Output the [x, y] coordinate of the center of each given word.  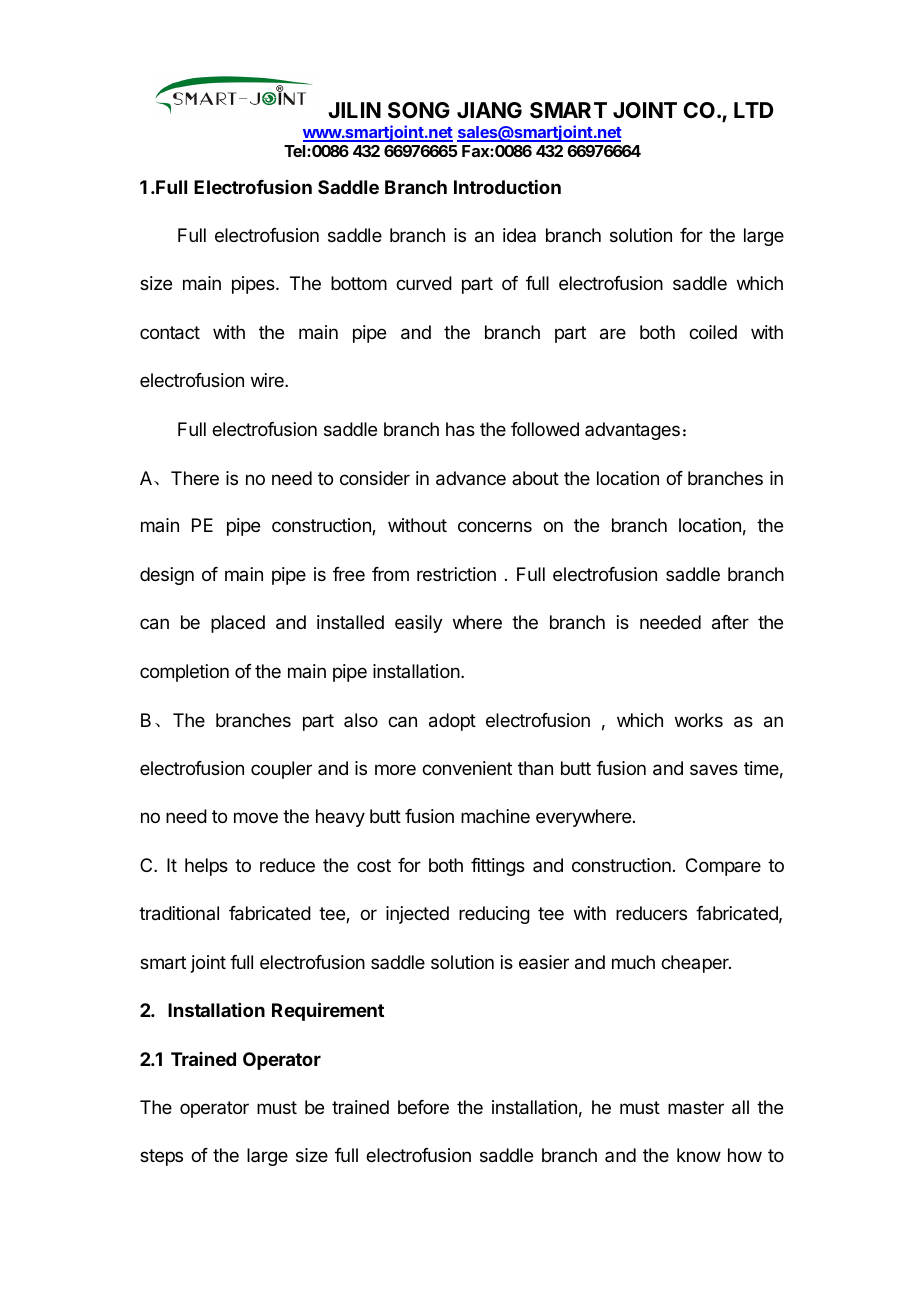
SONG [419, 110]
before [423, 1107]
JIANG [489, 110]
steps [161, 1157]
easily [419, 624]
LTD [753, 110]
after [730, 622]
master [696, 1108]
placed [238, 624]
